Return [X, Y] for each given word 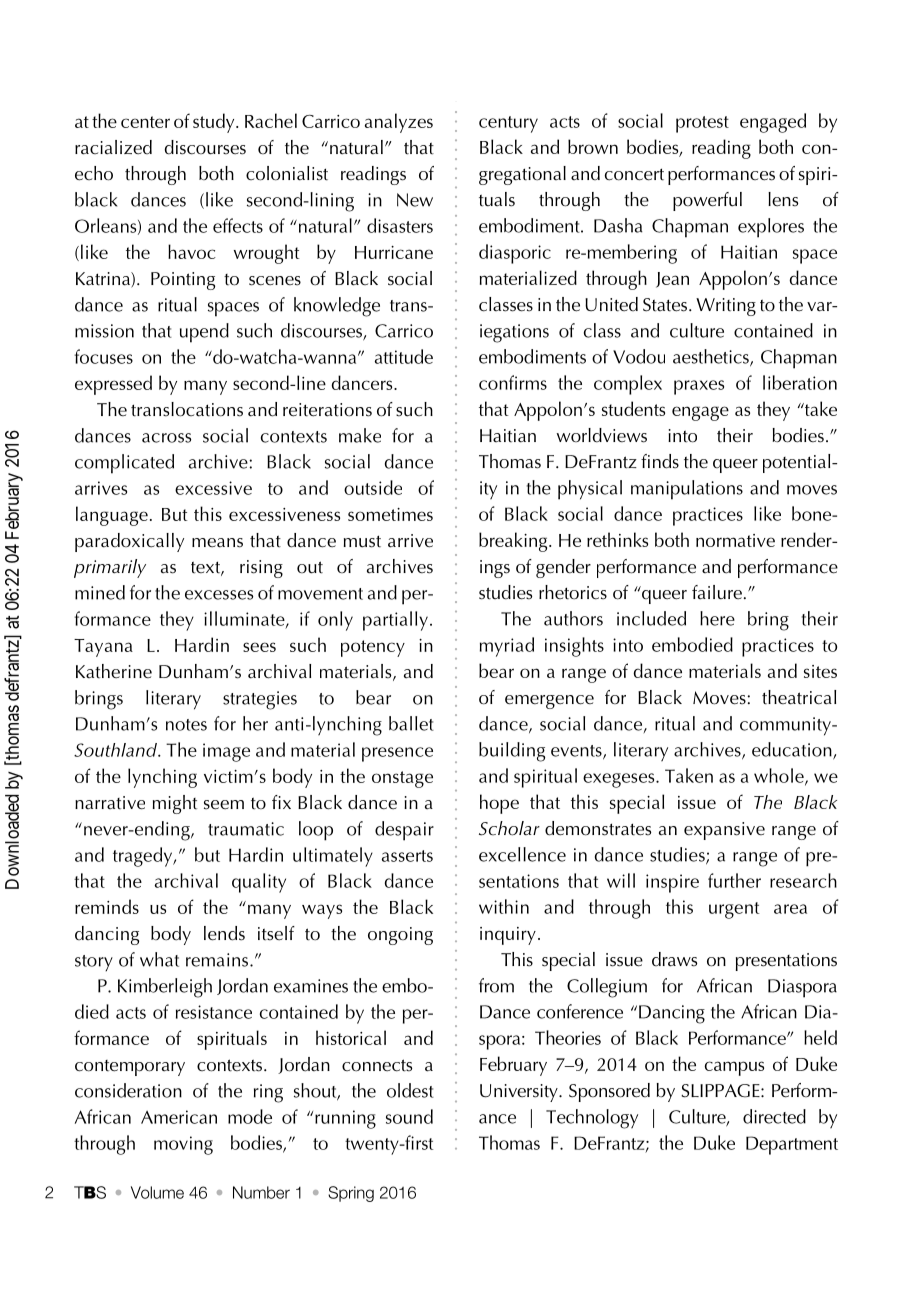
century [508, 124]
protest [702, 124]
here [717, 618]
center [145, 122]
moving [183, 1145]
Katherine [114, 671]
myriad [507, 647]
